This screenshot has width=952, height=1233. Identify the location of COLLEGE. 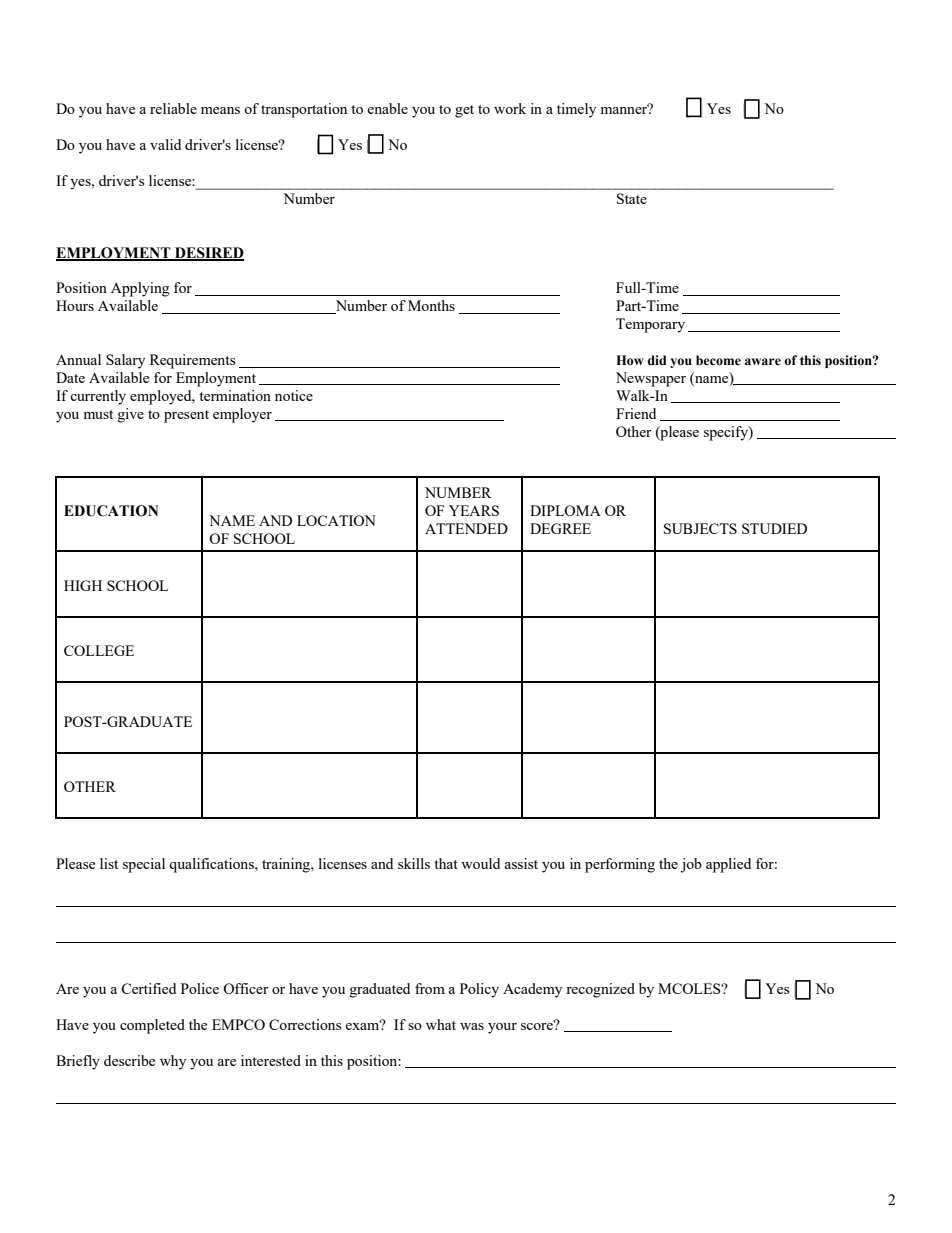
(99, 650).
